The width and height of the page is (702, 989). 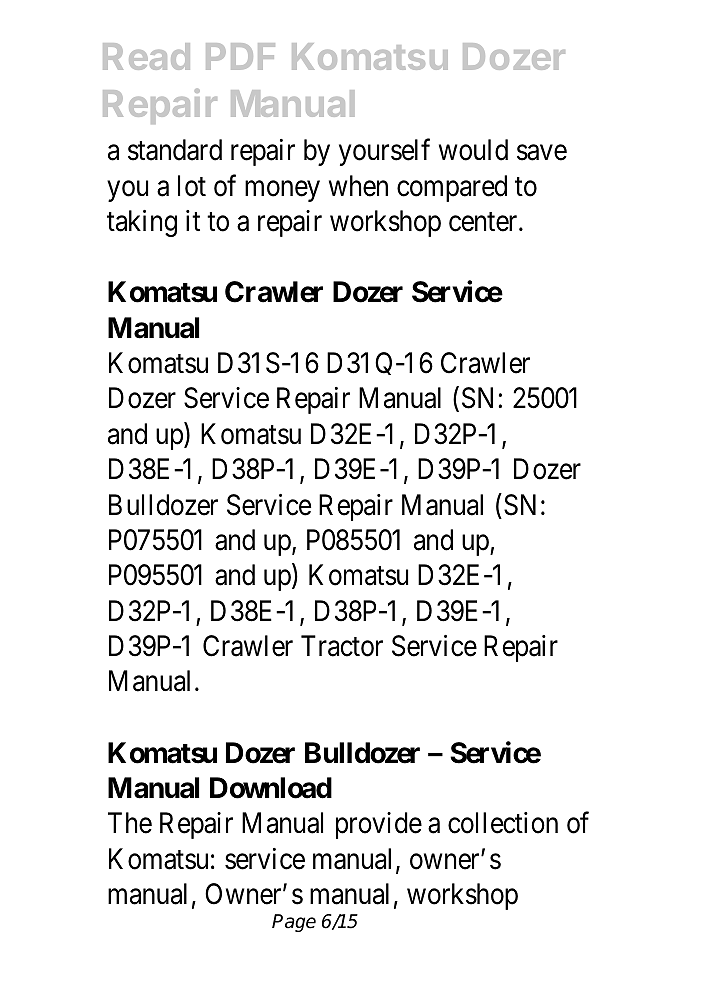 What do you see at coordinates (282, 191) in the page?
I see `money` at bounding box center [282, 191].
